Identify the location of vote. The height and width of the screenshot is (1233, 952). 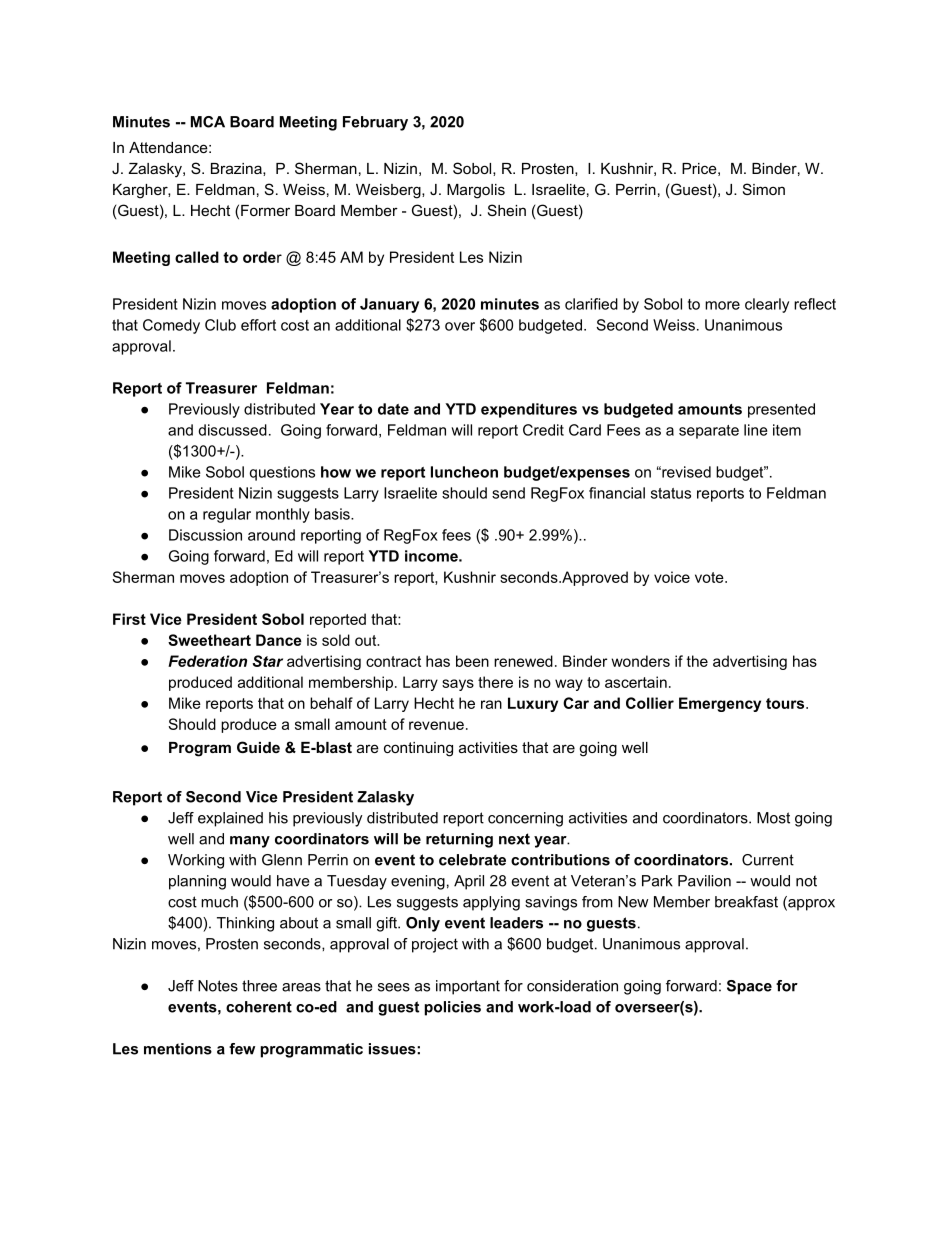
(710, 577).
